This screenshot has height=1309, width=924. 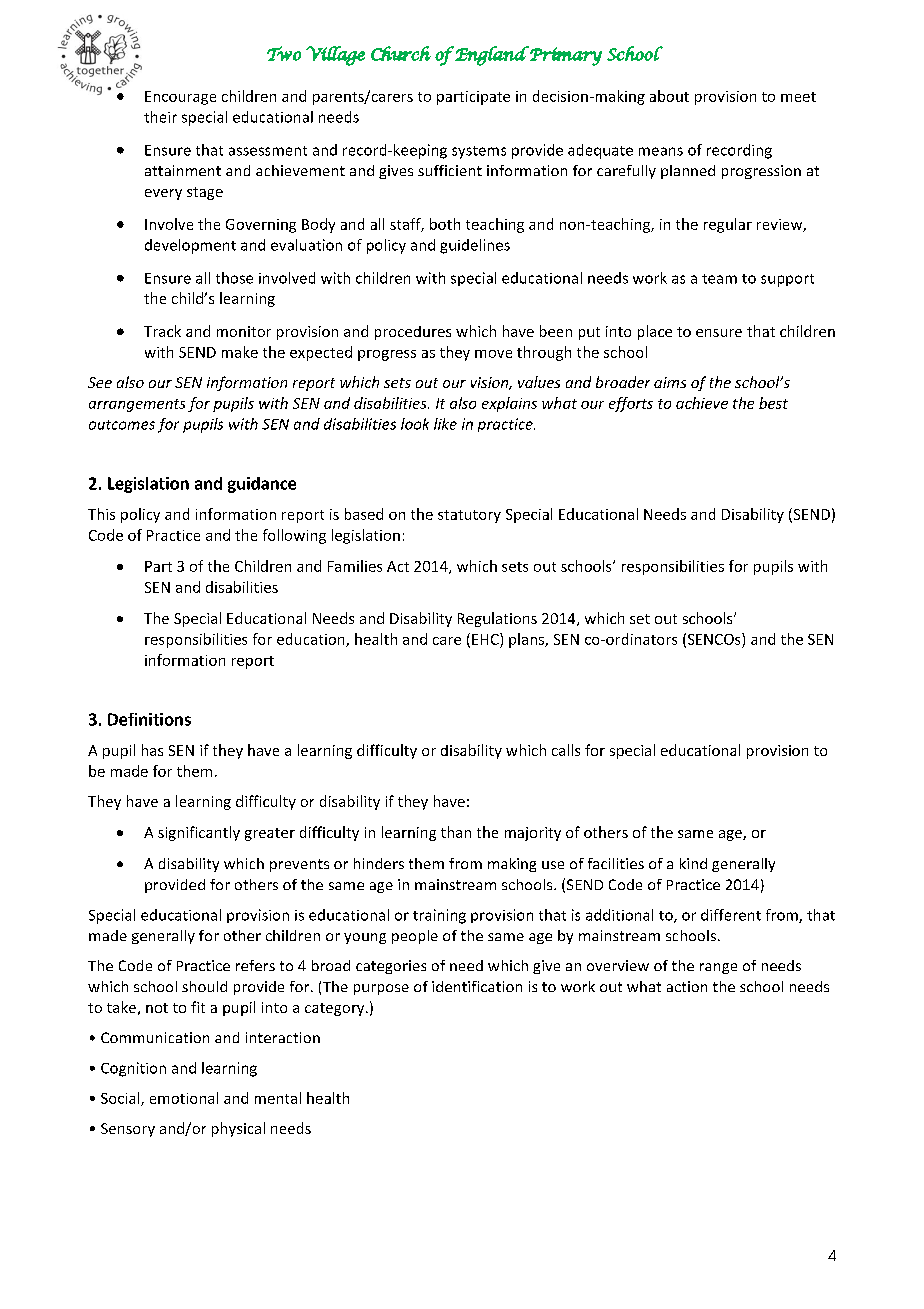 I want to click on team, so click(x=719, y=279).
